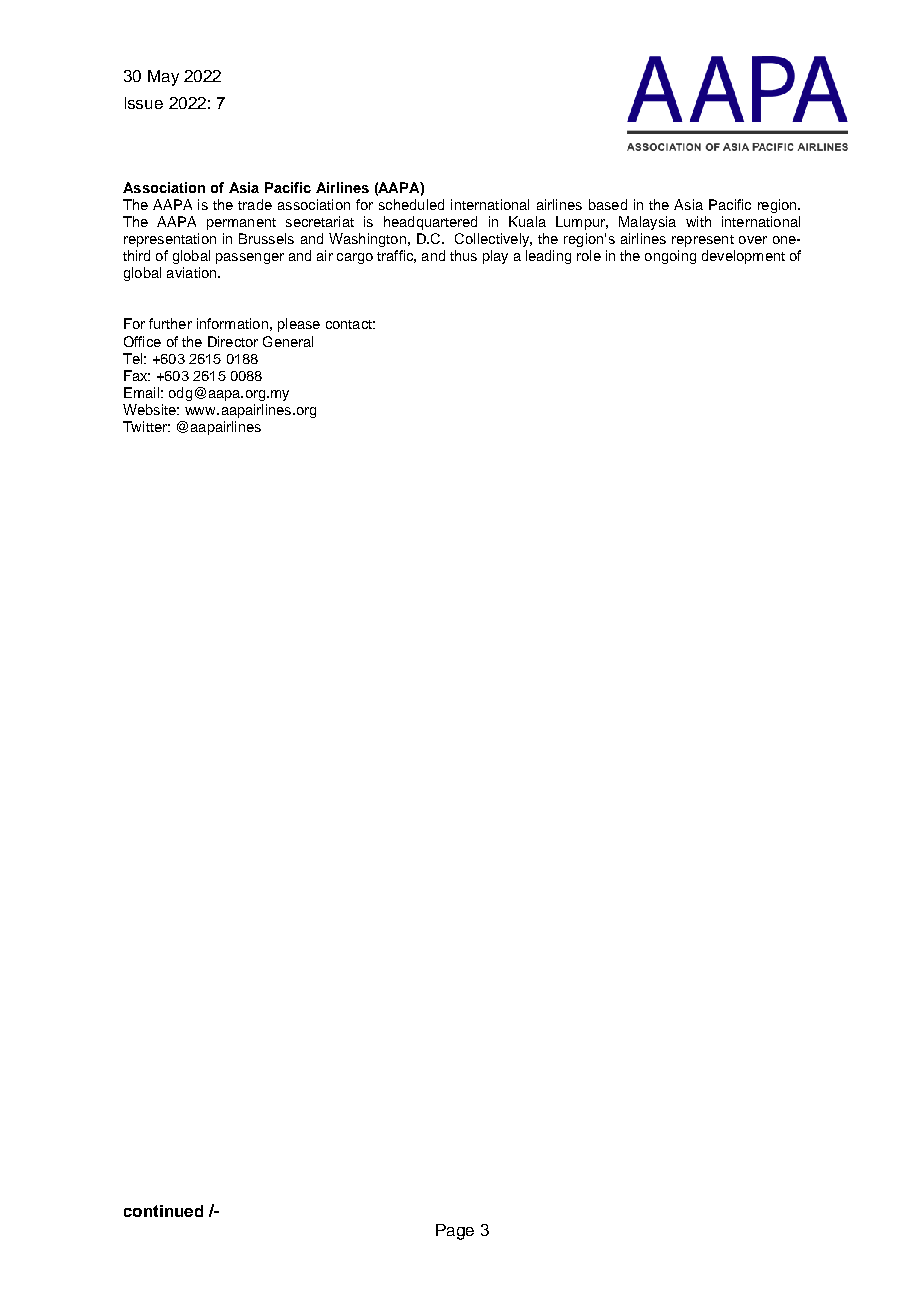 The width and height of the screenshot is (924, 1309). What do you see at coordinates (141, 392) in the screenshot?
I see `Email` at bounding box center [141, 392].
